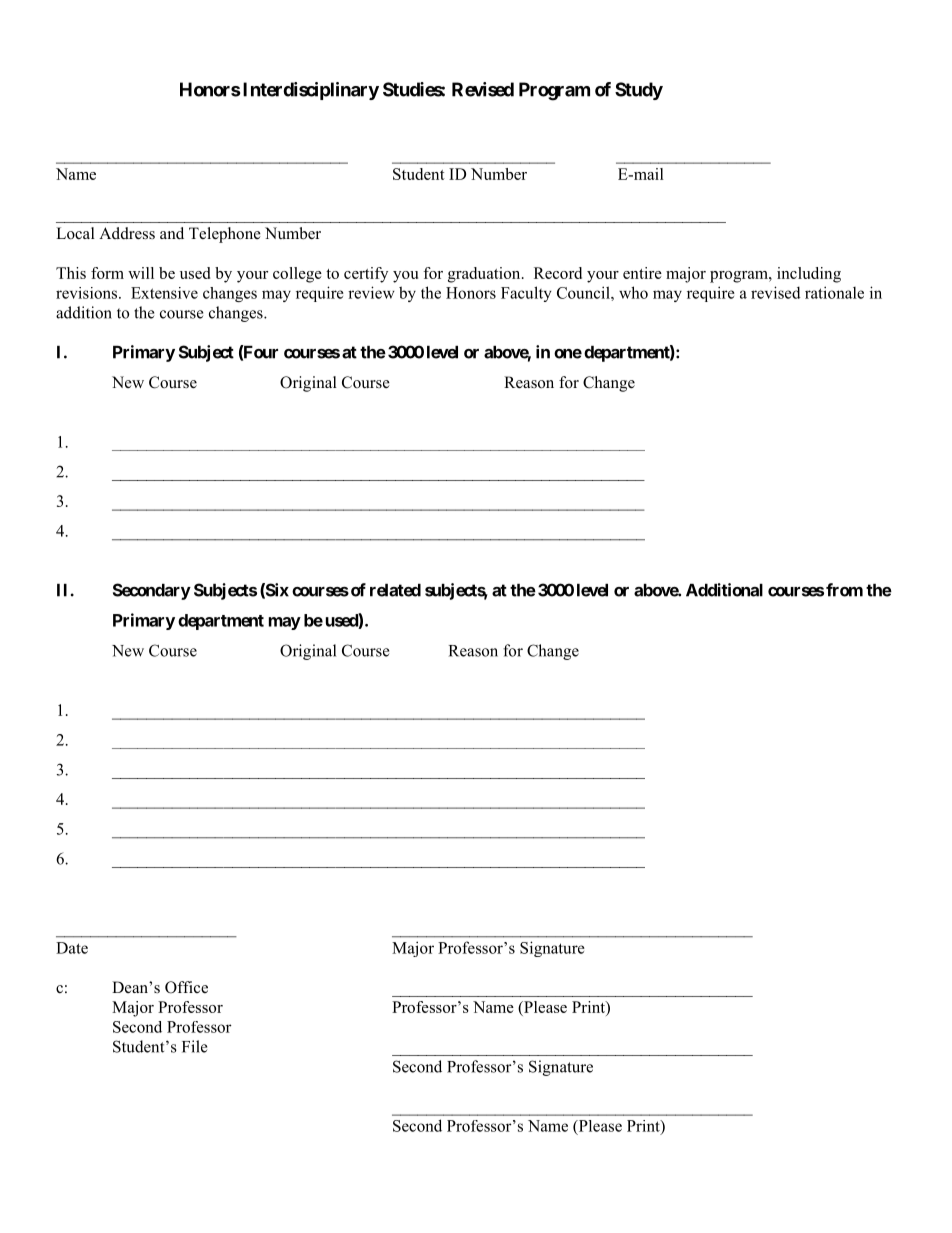 Image resolution: width=952 pixels, height=1233 pixels. Describe the element at coordinates (371, 292) in the image. I see `review` at that location.
